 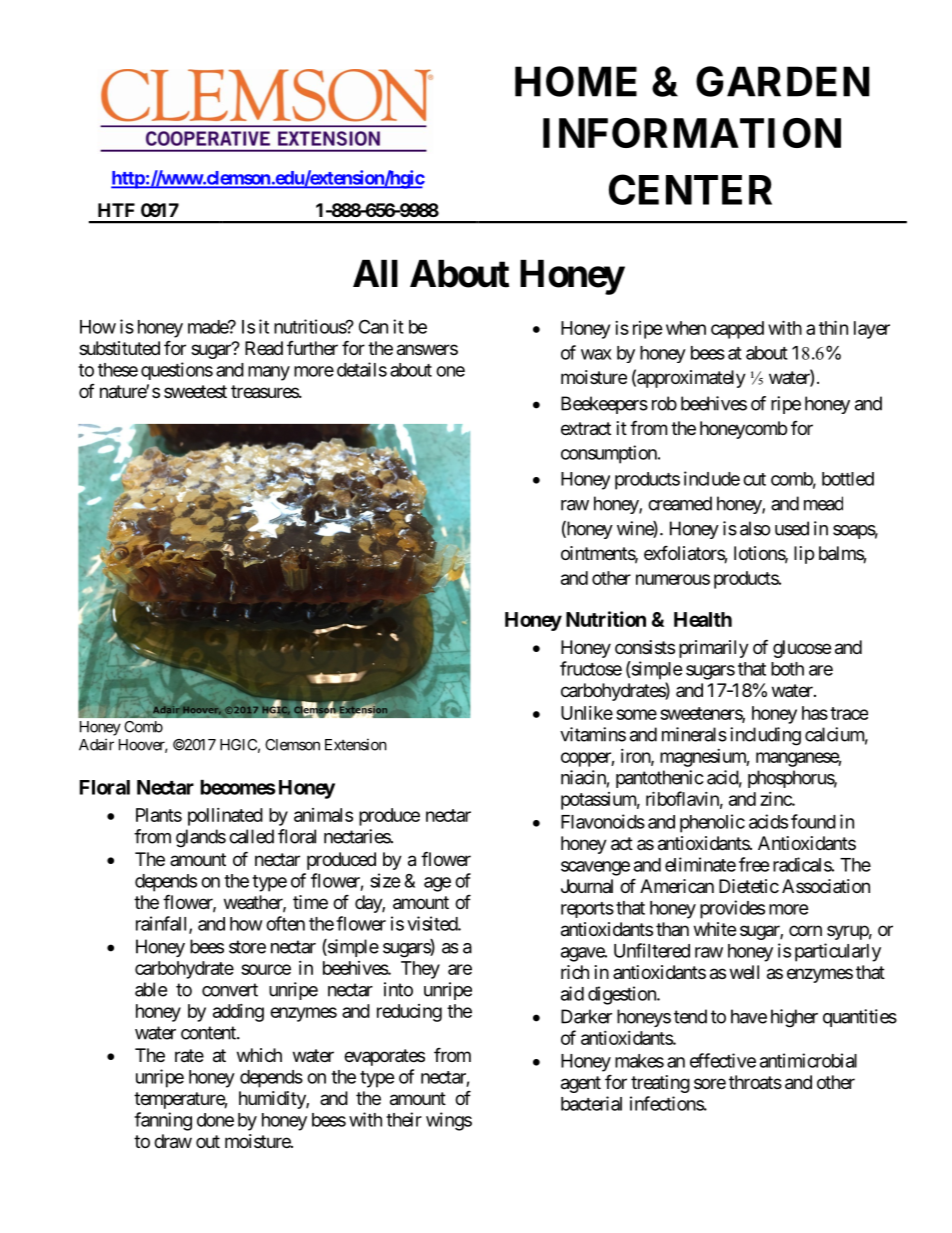 What do you see at coordinates (404, 1119) in the screenshot?
I see `their` at bounding box center [404, 1119].
